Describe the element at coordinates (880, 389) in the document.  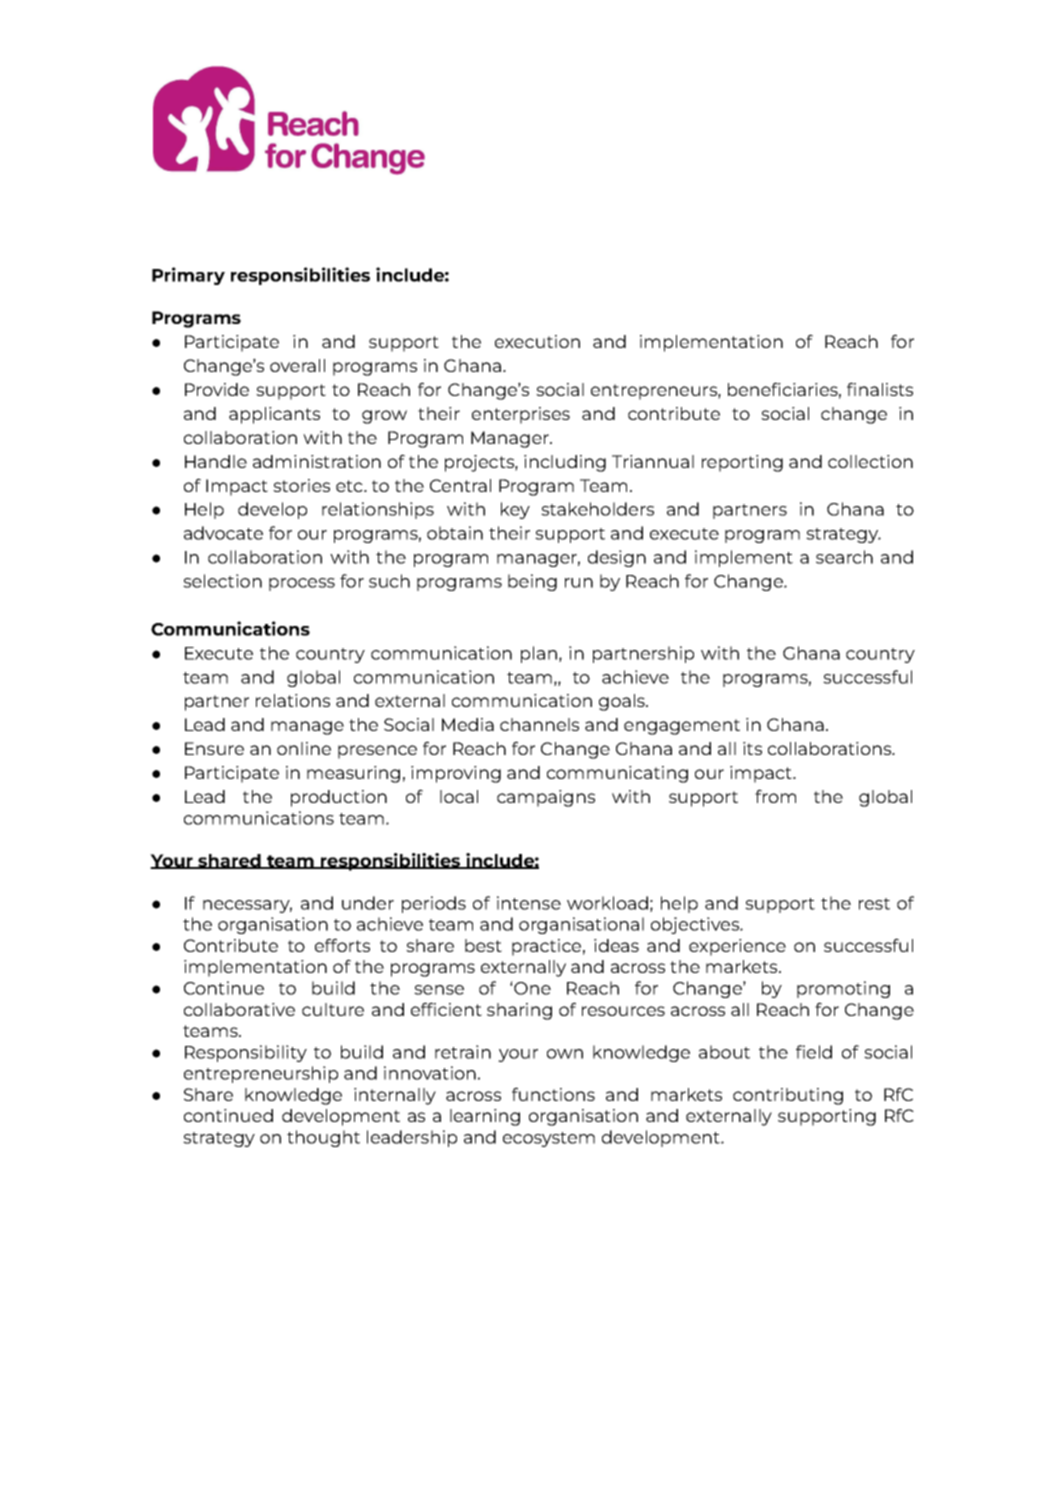
I see `finalists` at that location.
